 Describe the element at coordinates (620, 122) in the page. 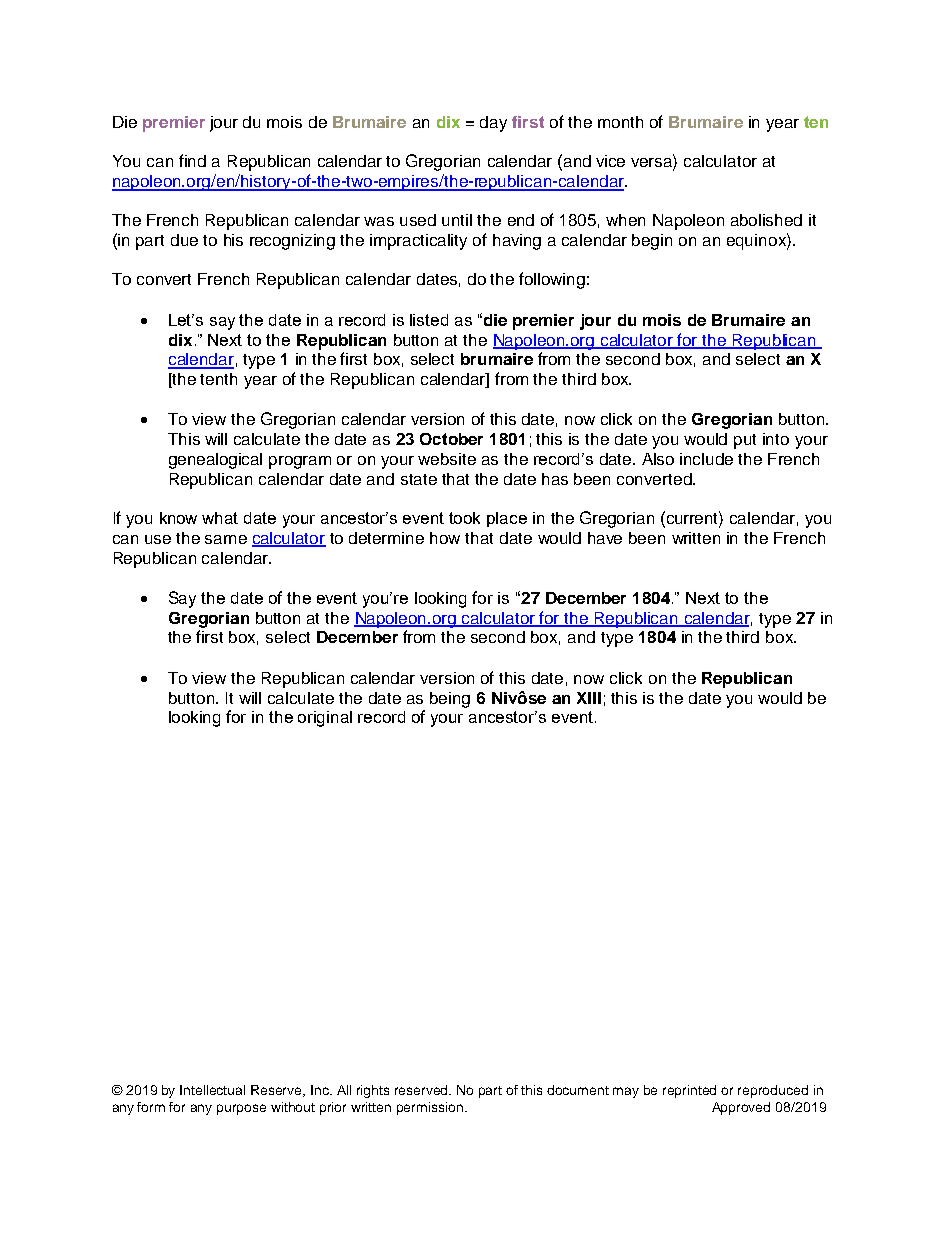

I see `month` at that location.
